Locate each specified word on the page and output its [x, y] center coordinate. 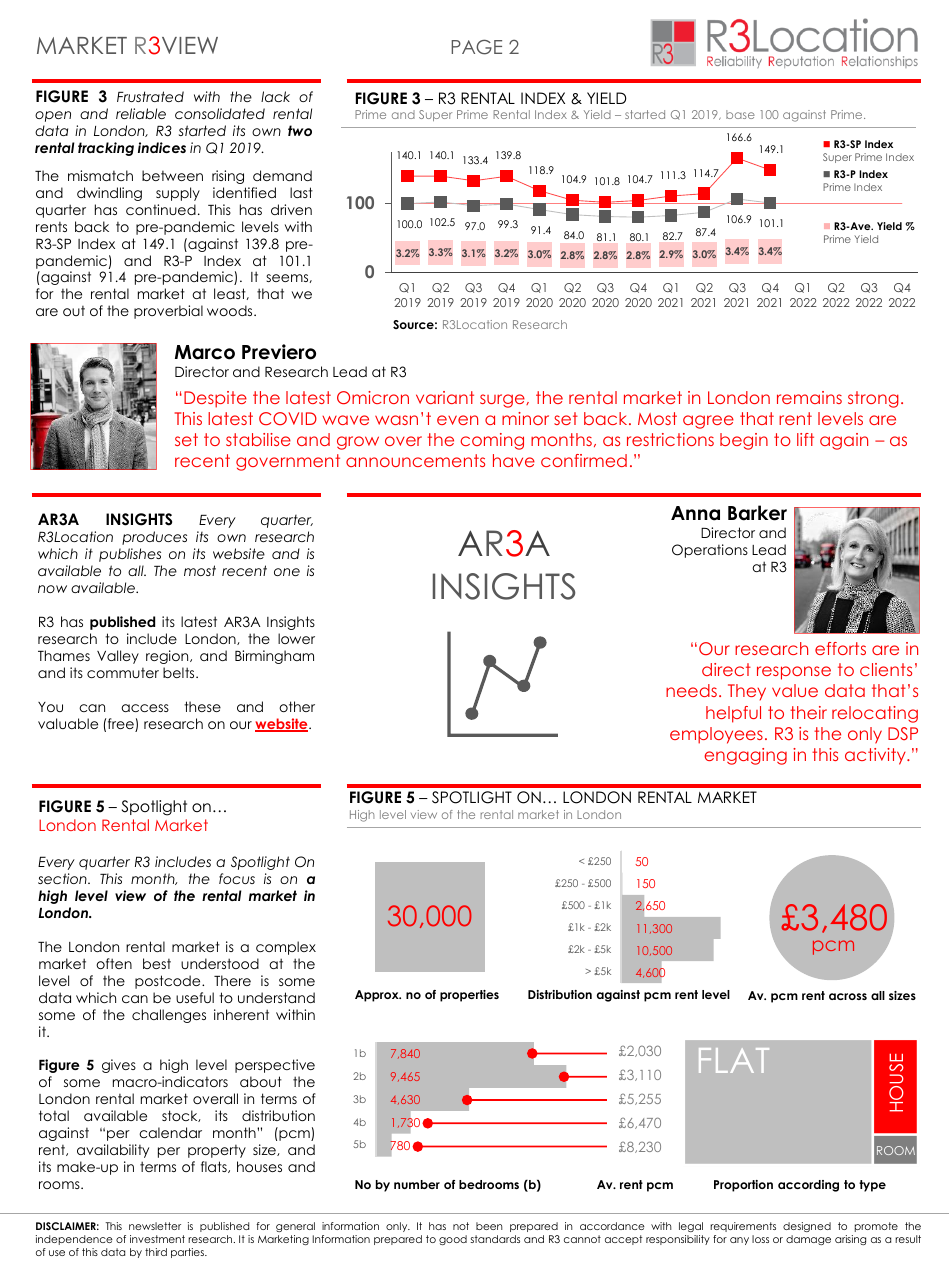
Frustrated [150, 96]
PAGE [476, 47]
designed [807, 1227]
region [168, 657]
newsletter [155, 1226]
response [794, 673]
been [489, 1226]
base [740, 114]
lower [296, 638]
